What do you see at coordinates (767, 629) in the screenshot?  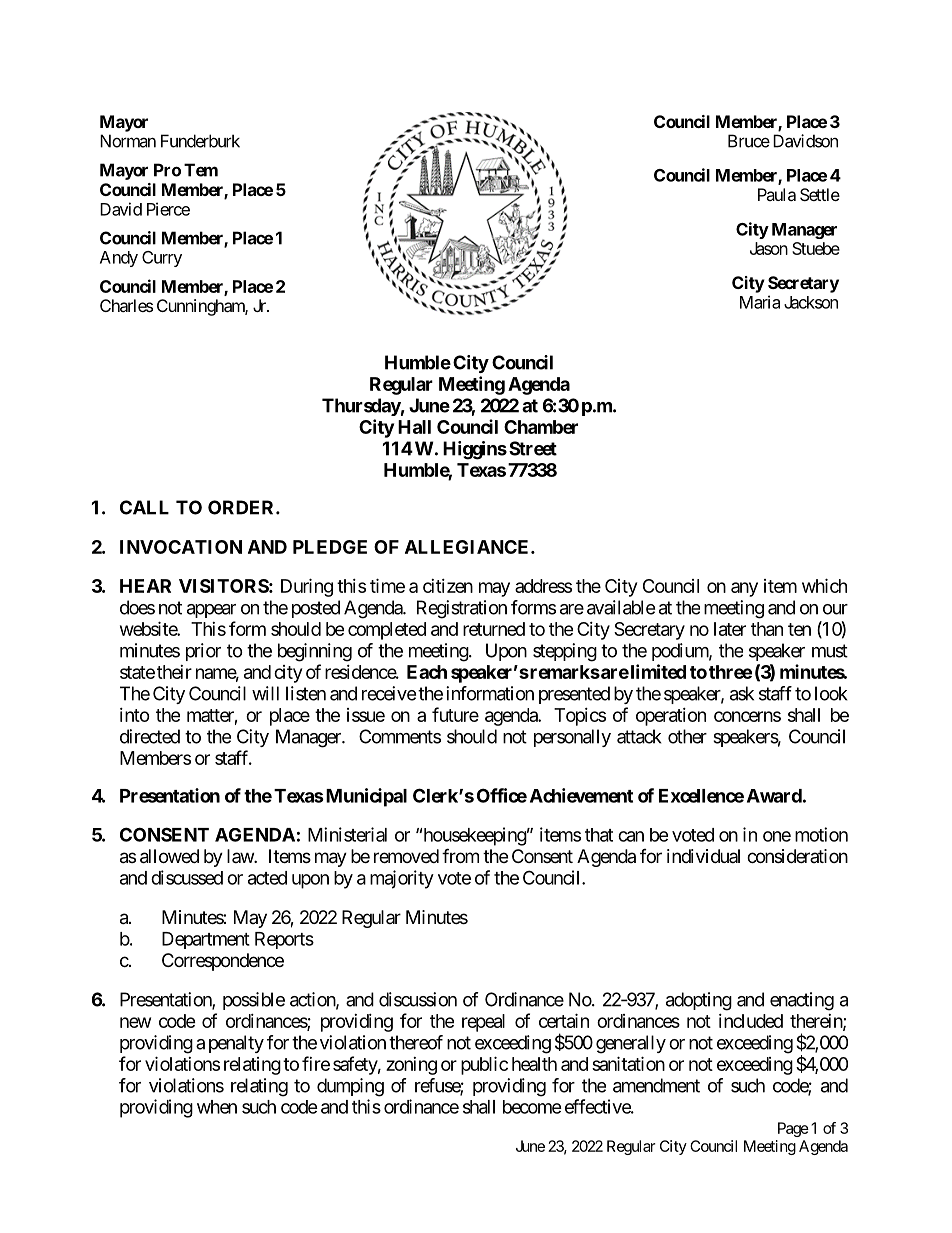 I see `than` at bounding box center [767, 629].
